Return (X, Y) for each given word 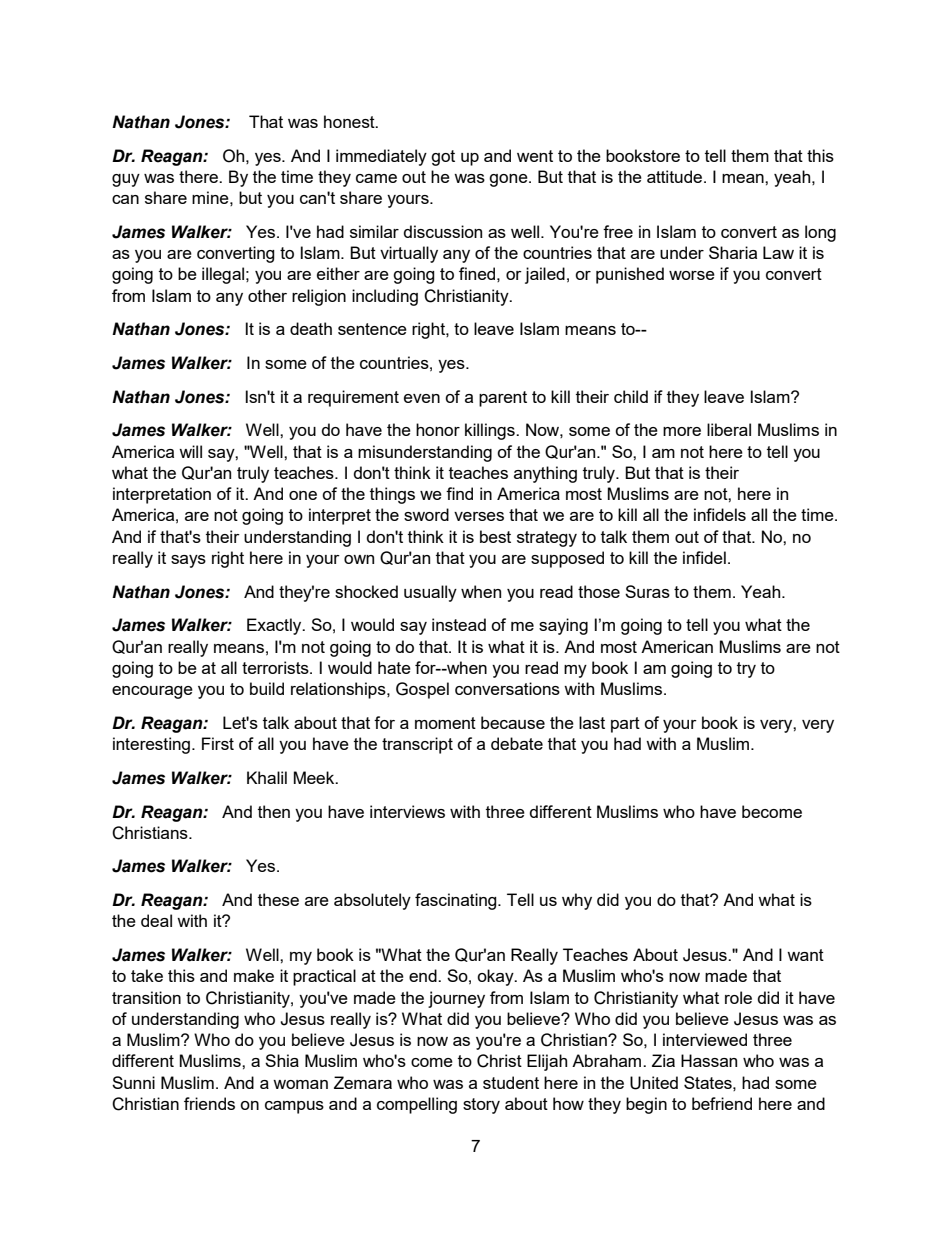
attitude (676, 176)
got (443, 158)
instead (459, 624)
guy (126, 180)
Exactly (275, 626)
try (746, 670)
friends (209, 1103)
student (511, 1082)
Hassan (709, 1060)
